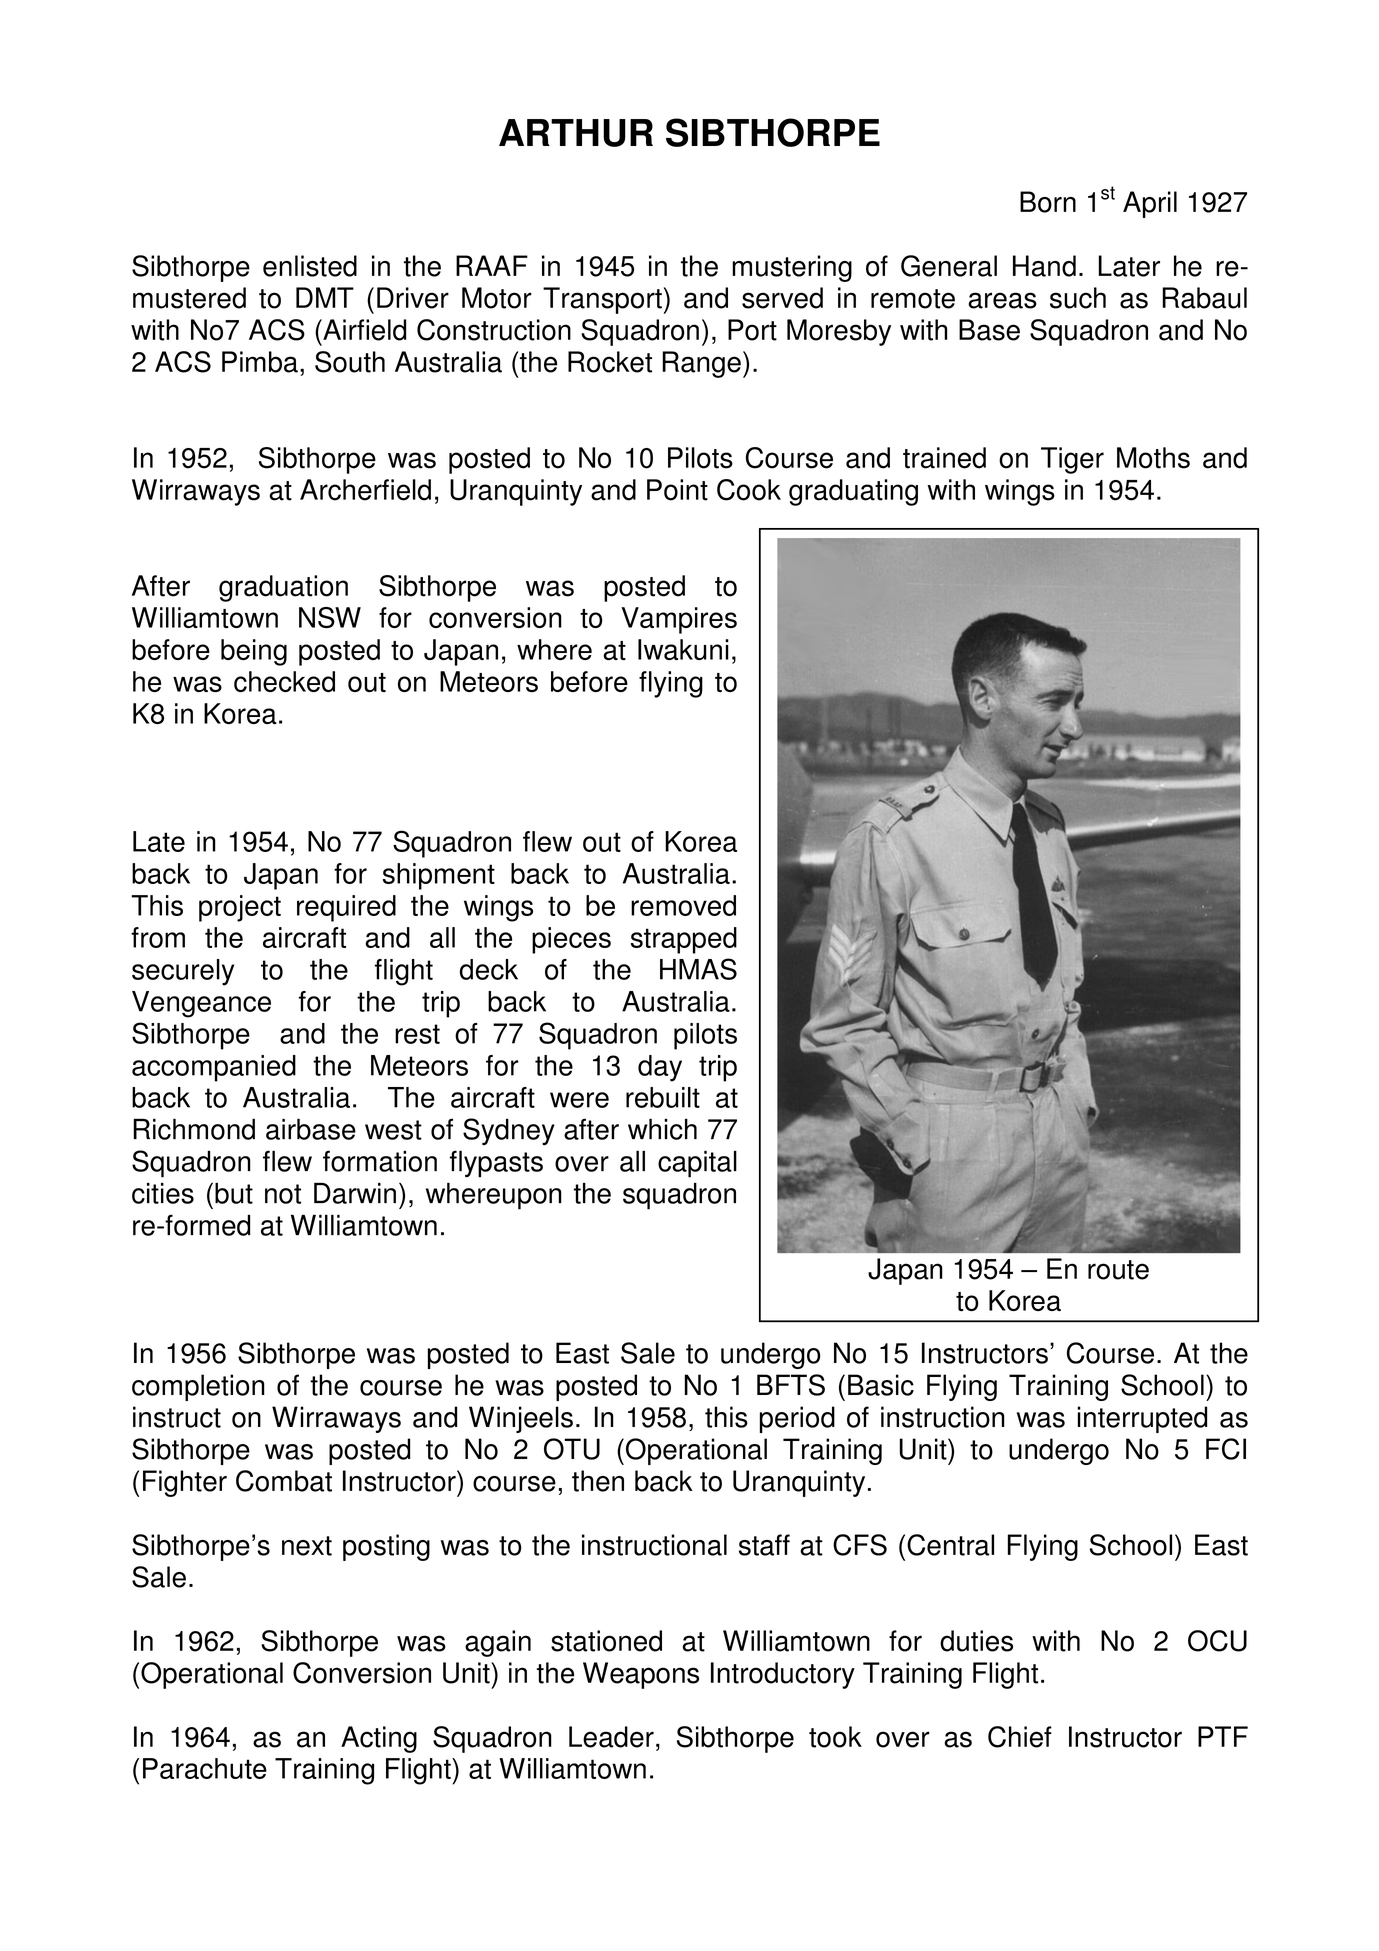  What do you see at coordinates (576, 133) in the document?
I see `ARTHUR` at bounding box center [576, 133].
